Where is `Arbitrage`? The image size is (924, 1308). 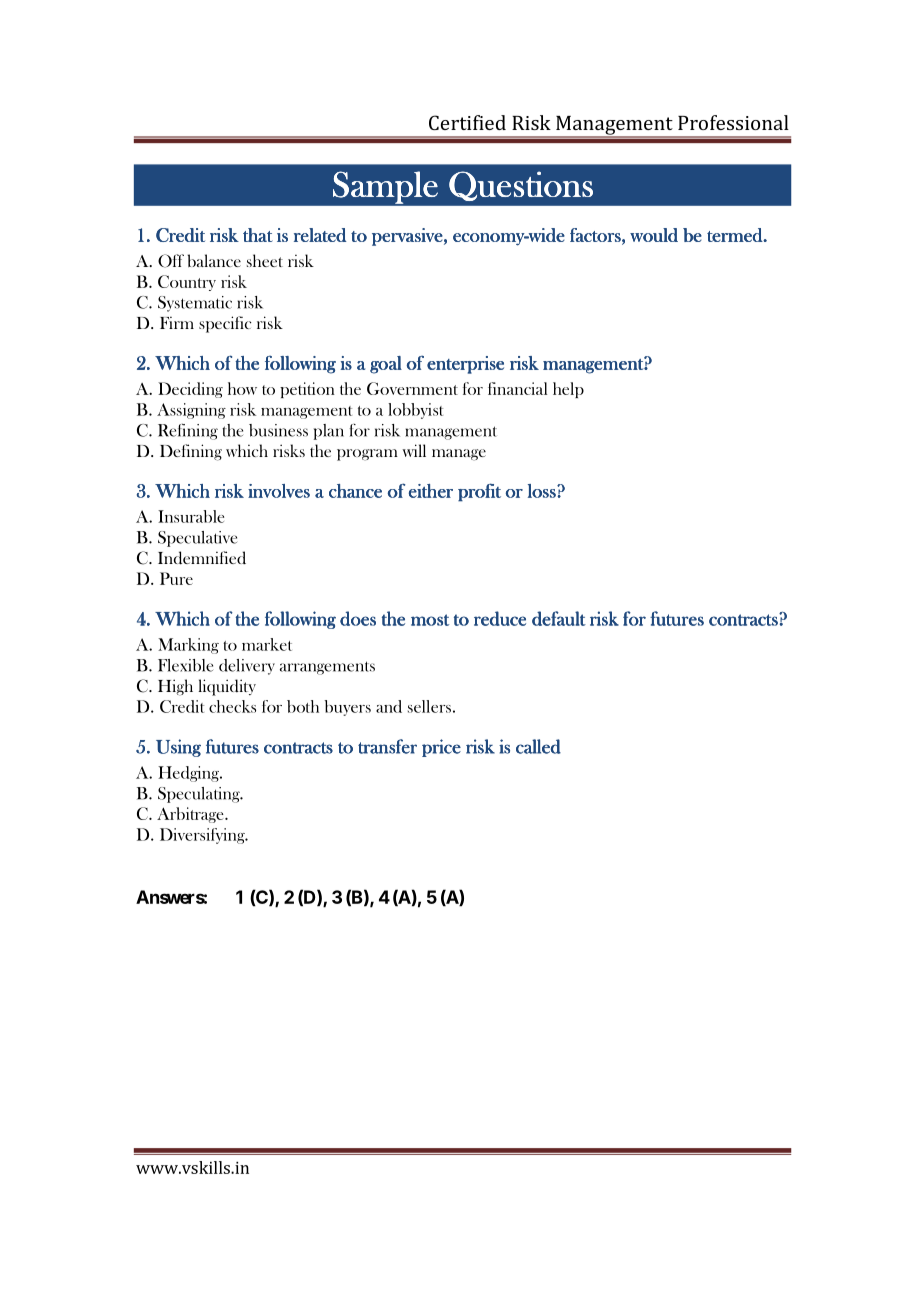
Arbitrage is located at coordinates (191, 815).
